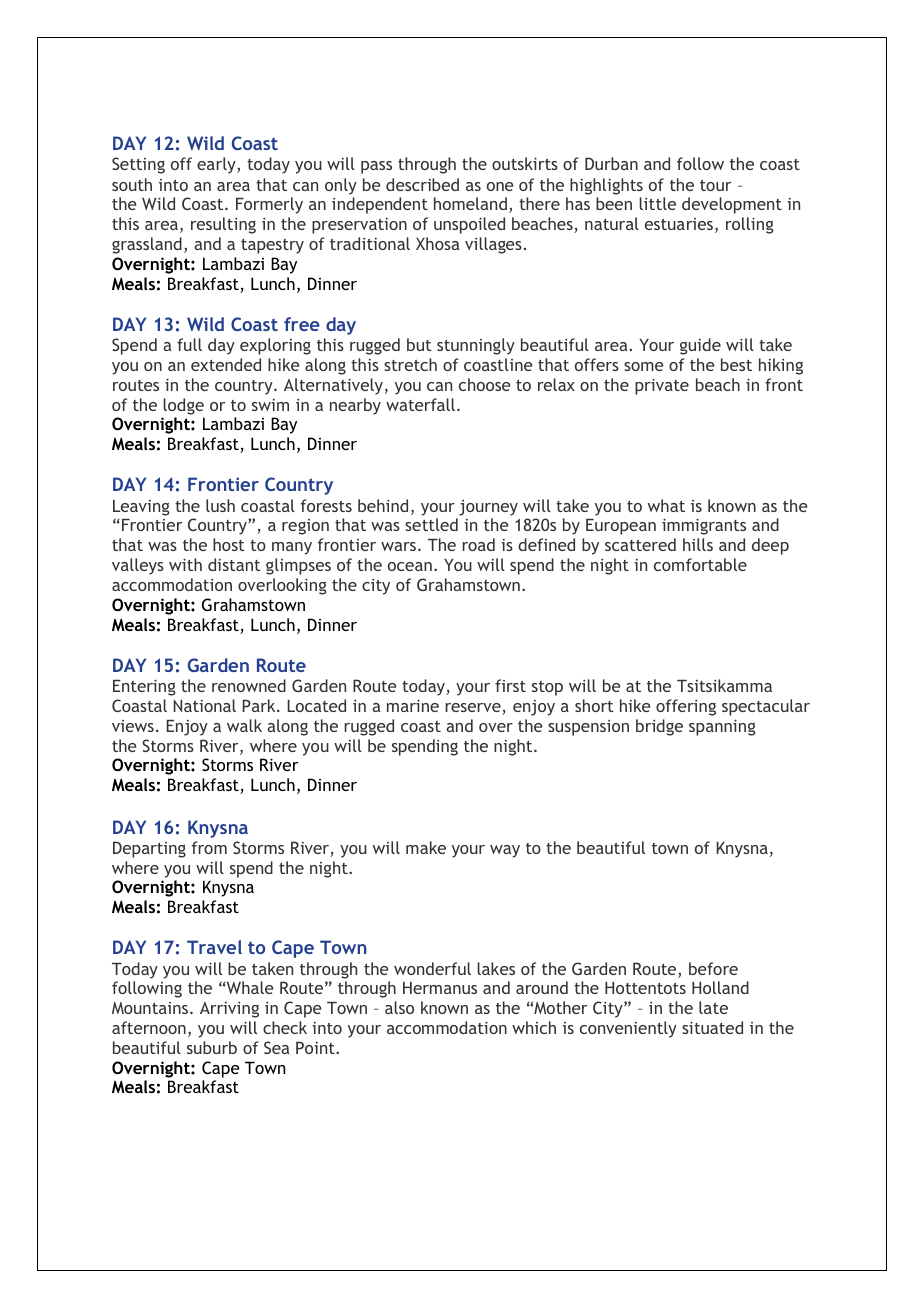 The width and height of the screenshot is (924, 1308). What do you see at coordinates (712, 1027) in the screenshot?
I see `situated` at bounding box center [712, 1027].
